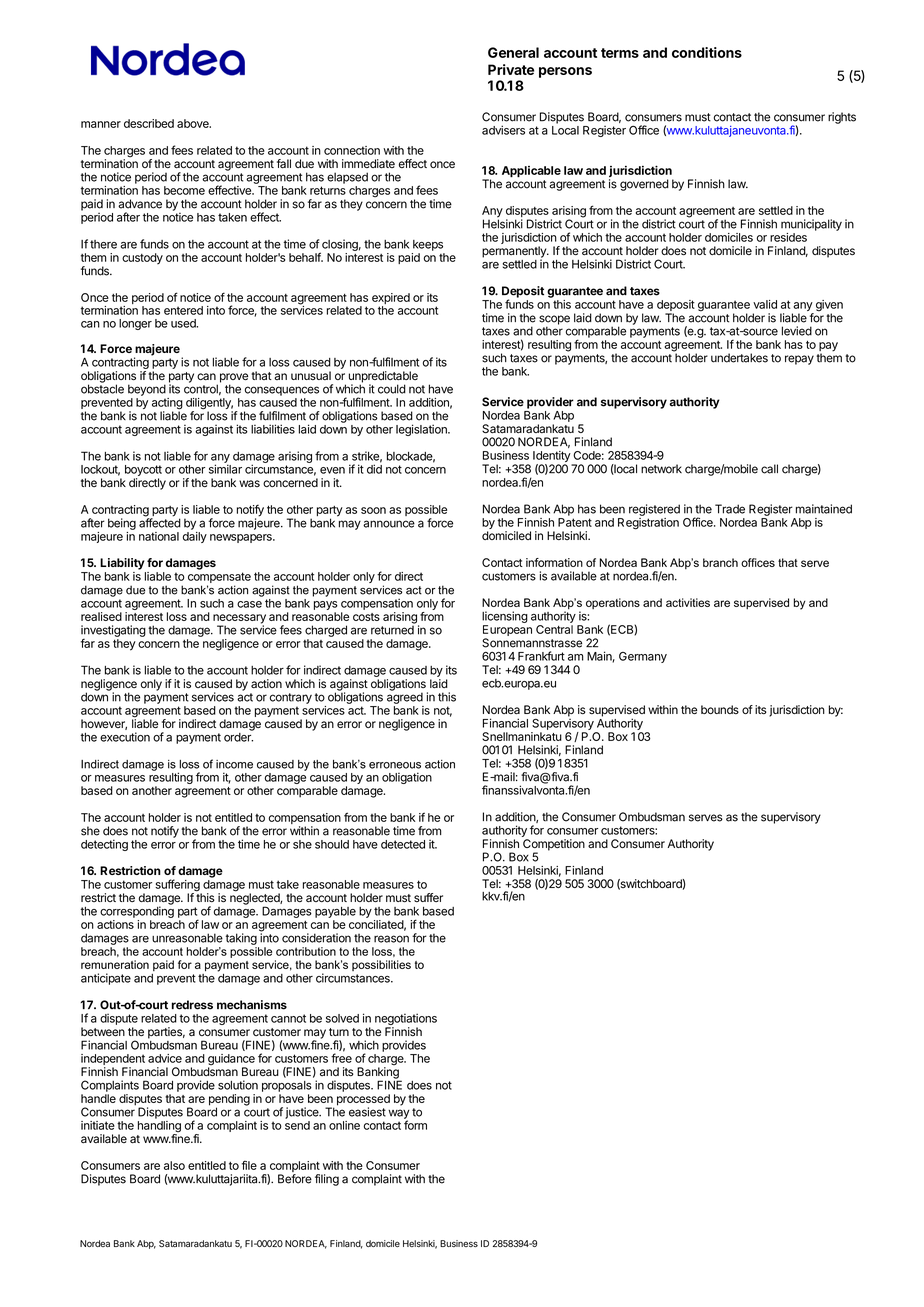  What do you see at coordinates (174, 1165) in the page?
I see `also` at bounding box center [174, 1165].
